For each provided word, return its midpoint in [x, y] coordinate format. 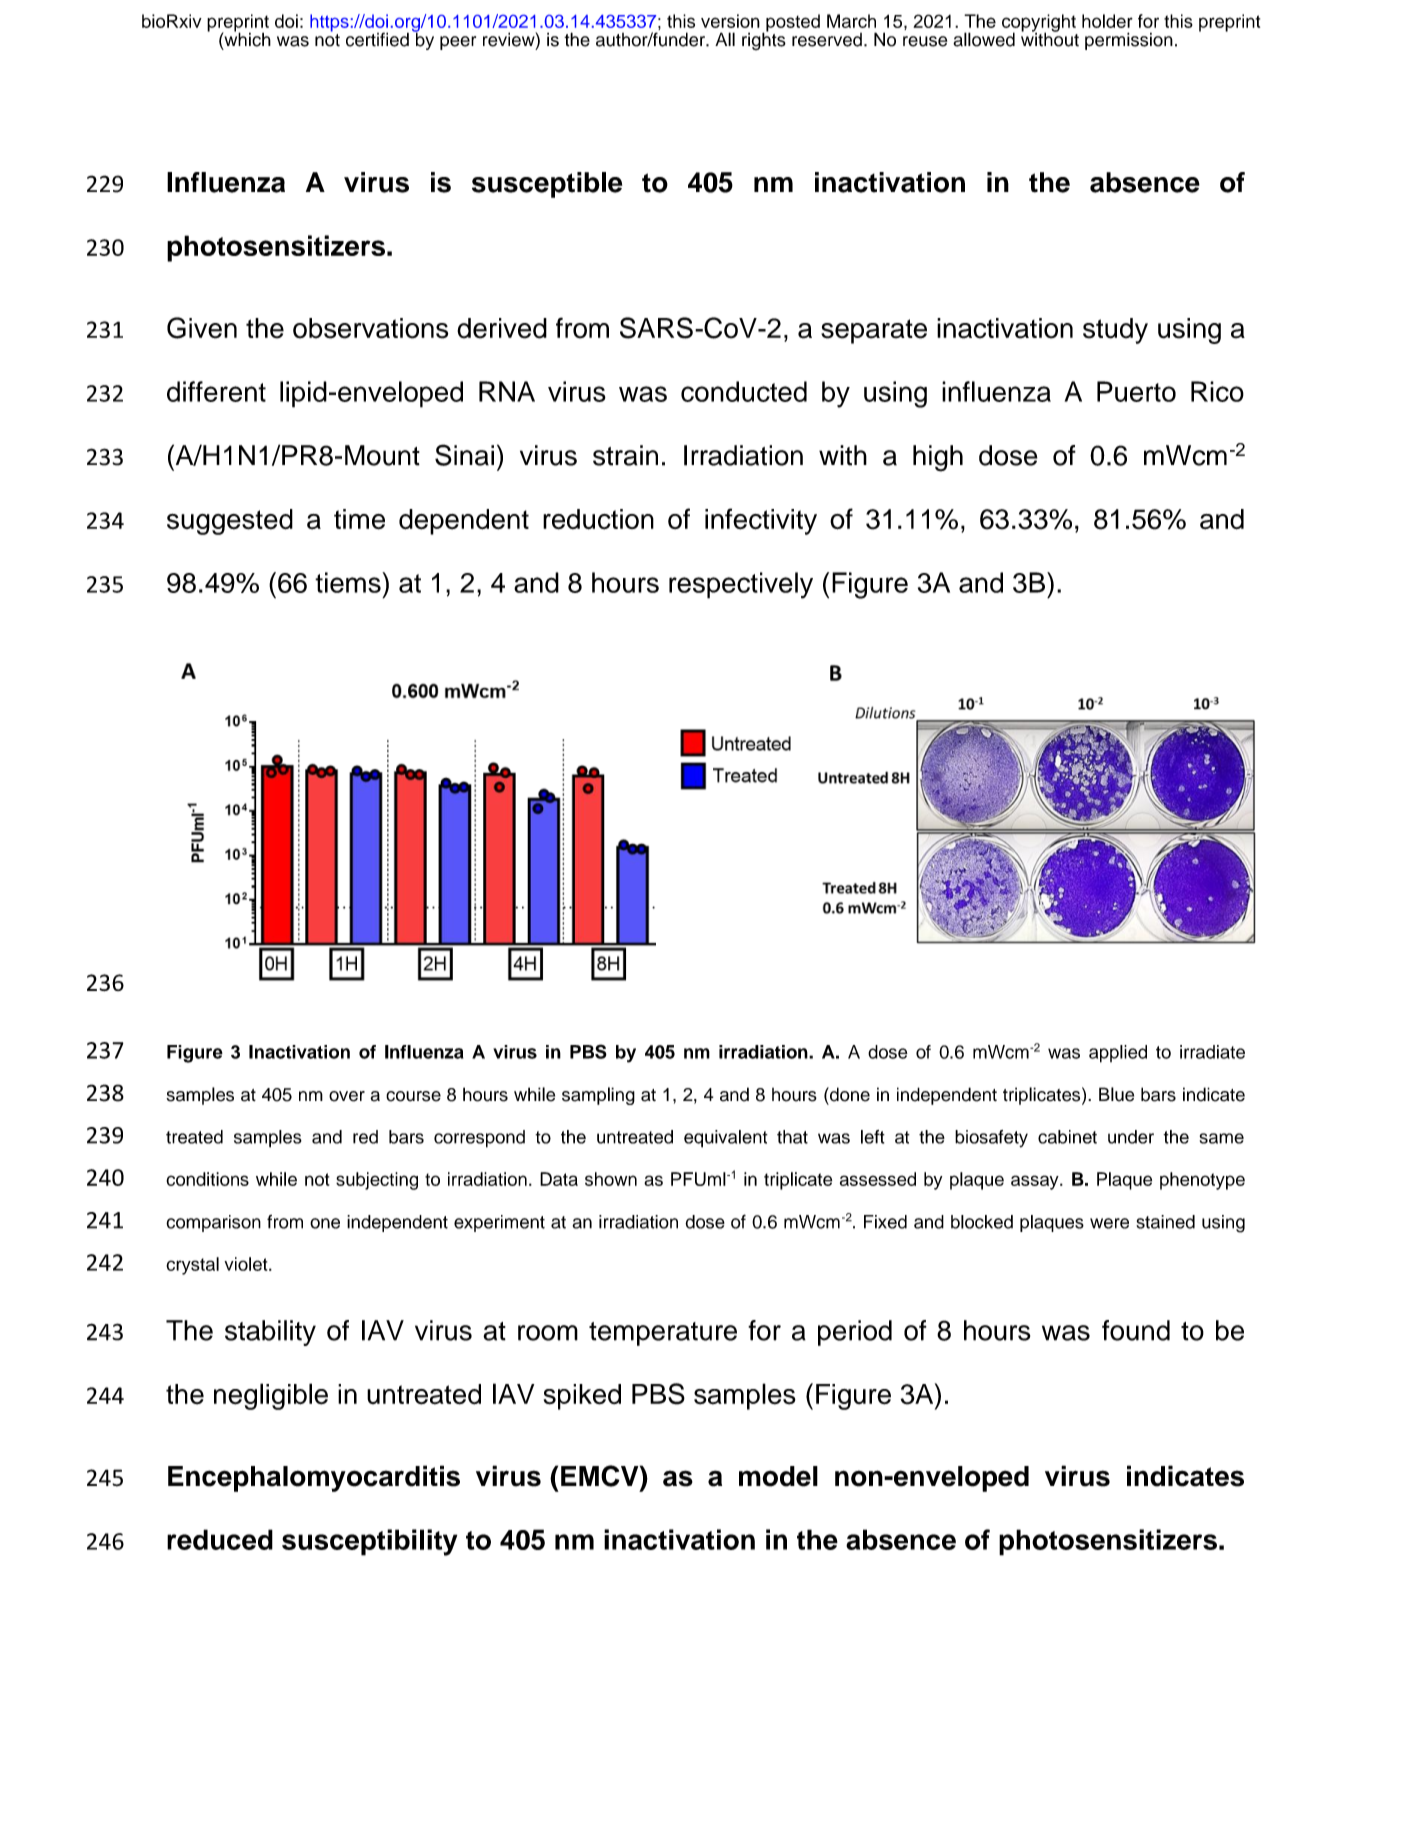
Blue [1116, 1094]
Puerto [1136, 391]
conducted [744, 391]
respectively [741, 585]
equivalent [726, 1139]
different [216, 391]
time [359, 519]
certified [377, 39]
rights [764, 40]
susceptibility [369, 1542]
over [347, 1096]
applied [1118, 1054]
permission [1129, 41]
